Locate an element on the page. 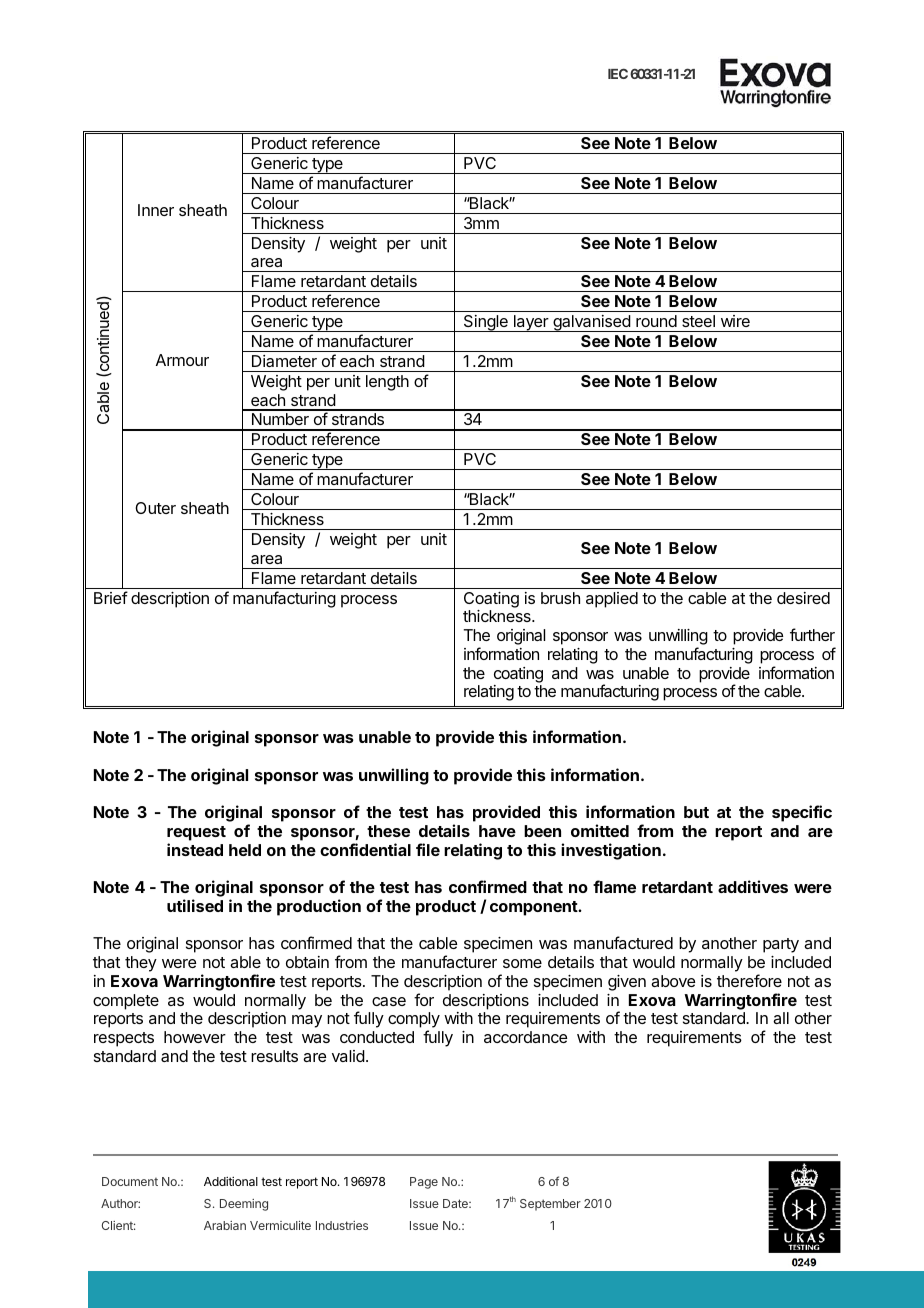 The width and height of the page is (924, 1308). layer is located at coordinates (531, 323).
